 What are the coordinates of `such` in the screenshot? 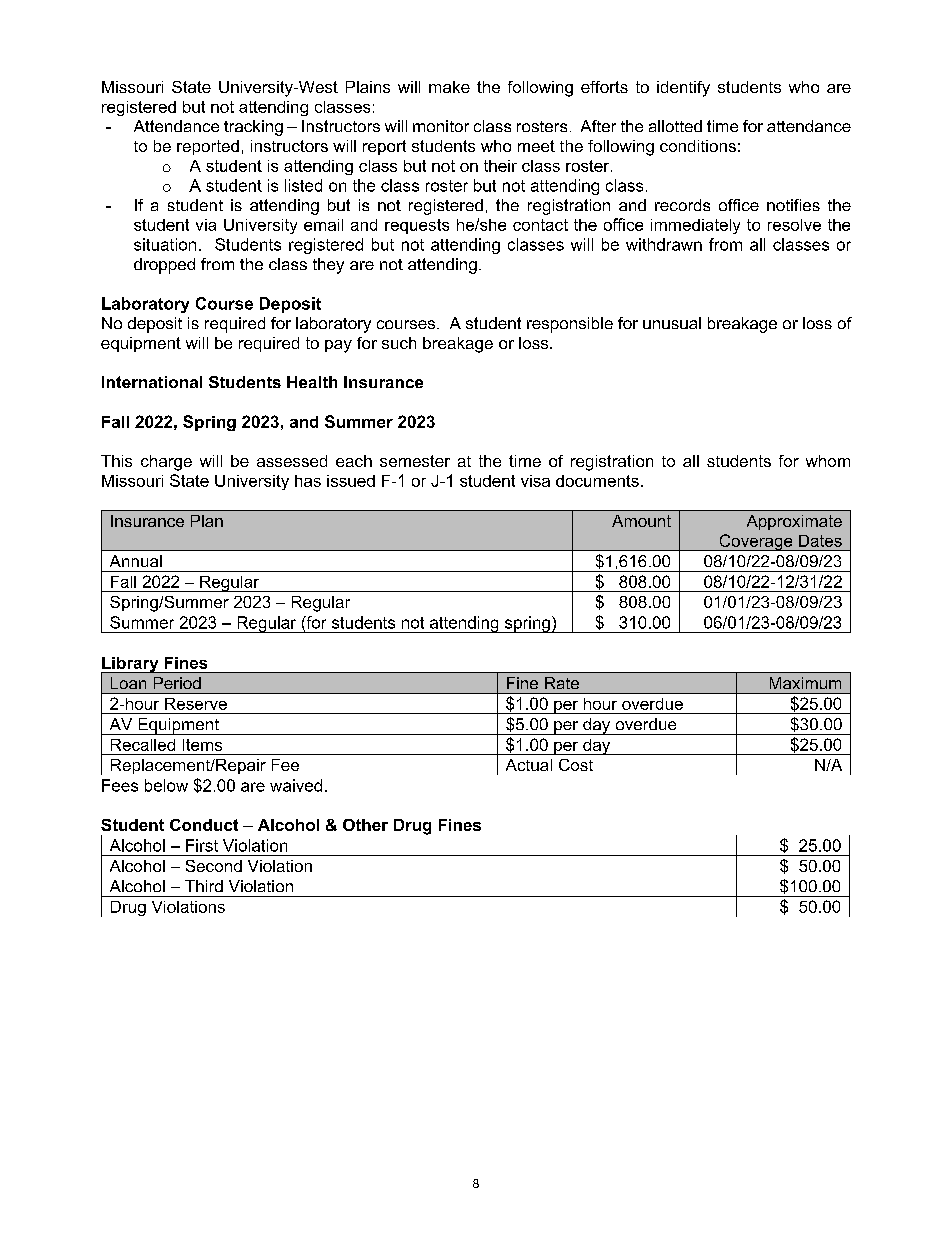 It's located at (399, 343).
